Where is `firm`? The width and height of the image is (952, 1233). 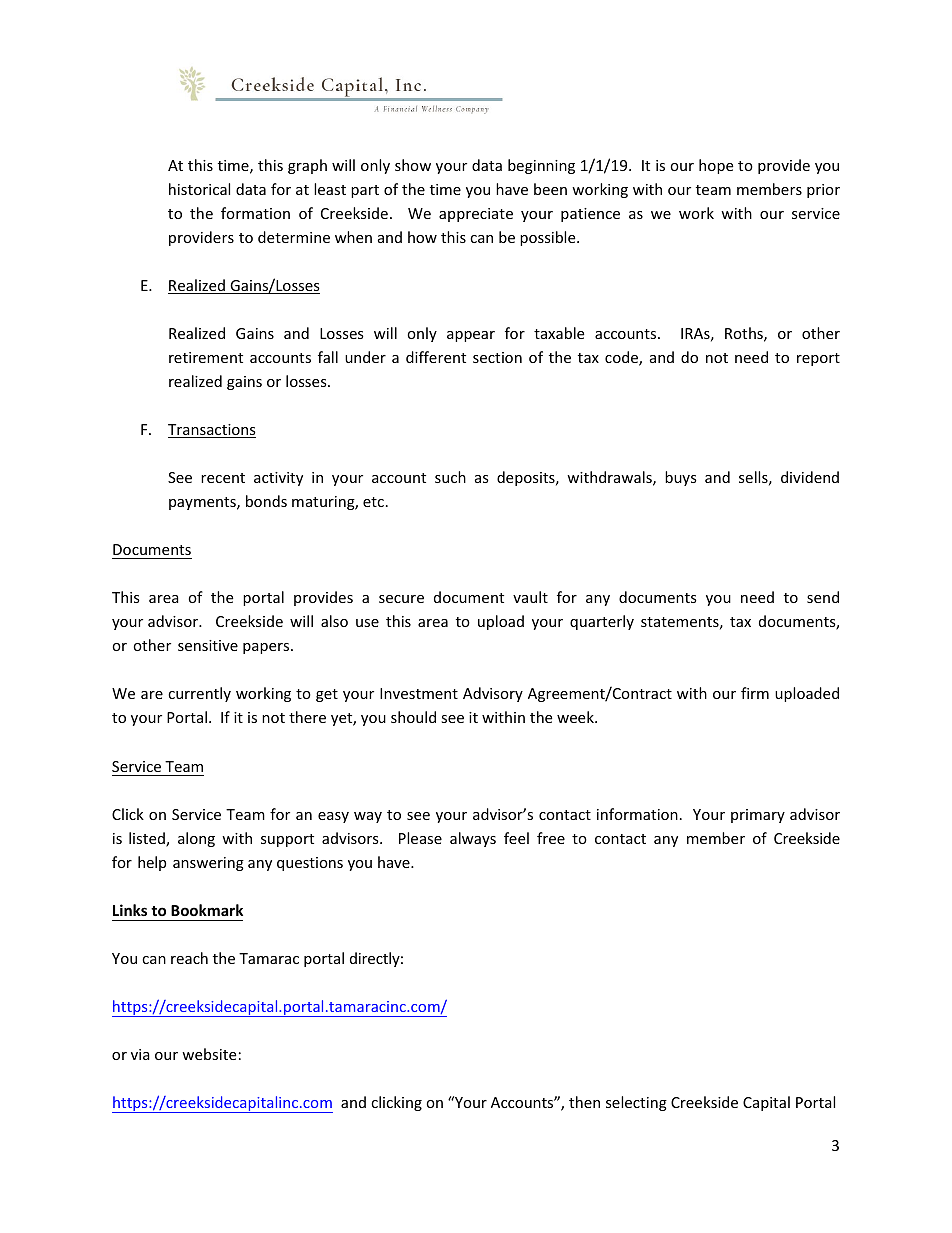
firm is located at coordinates (755, 693).
